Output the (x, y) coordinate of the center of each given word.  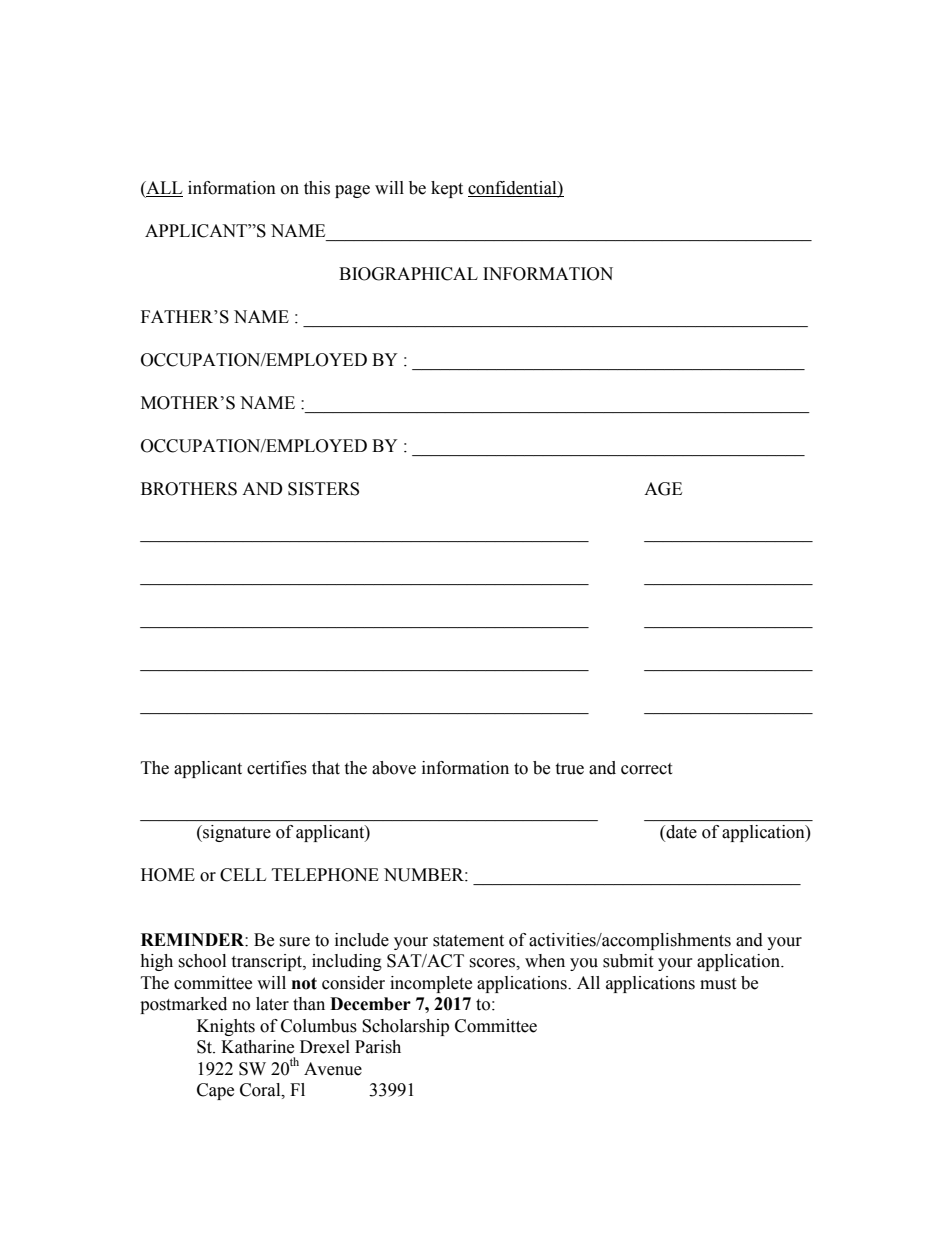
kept (447, 189)
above (394, 768)
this (317, 188)
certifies (277, 768)
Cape (215, 1091)
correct (646, 769)
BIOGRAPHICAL (408, 274)
